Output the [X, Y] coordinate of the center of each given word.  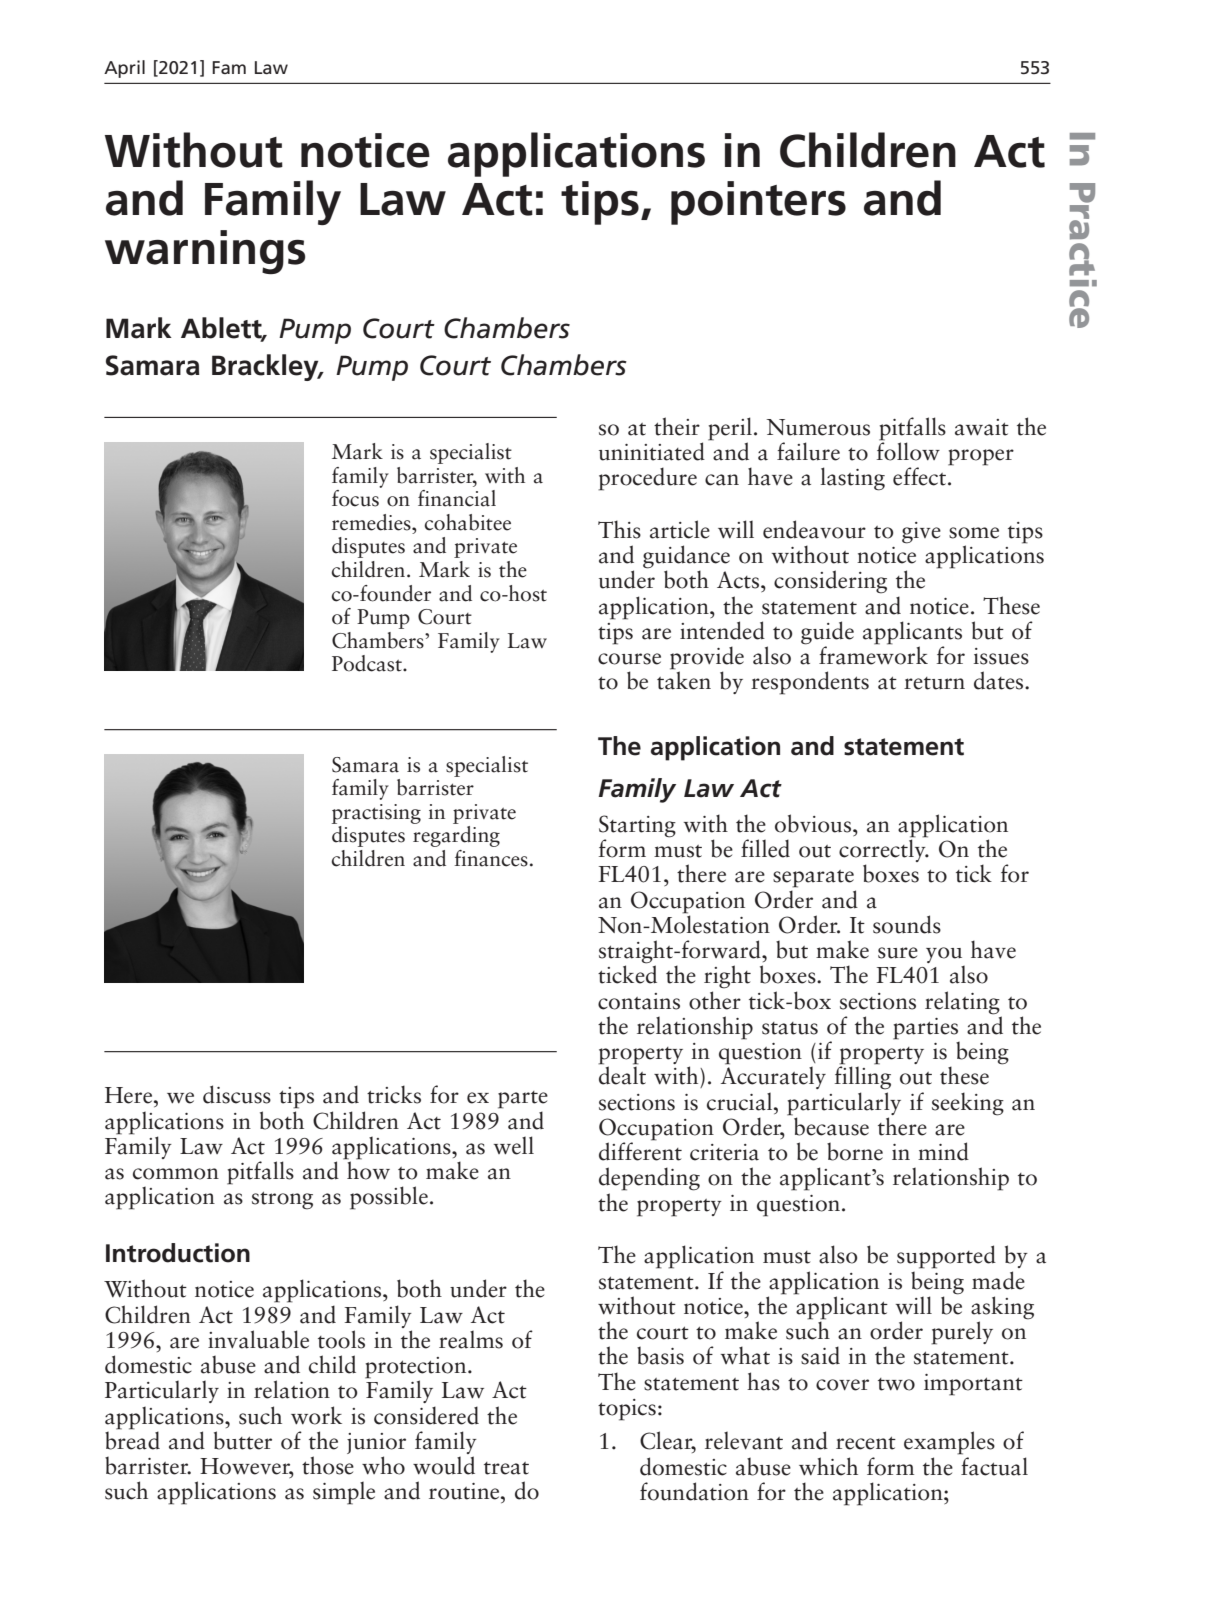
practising [376, 814]
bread [132, 1439]
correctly [883, 851]
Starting [637, 827]
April [124, 69]
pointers [758, 203]
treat [506, 1468]
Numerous [818, 427]
